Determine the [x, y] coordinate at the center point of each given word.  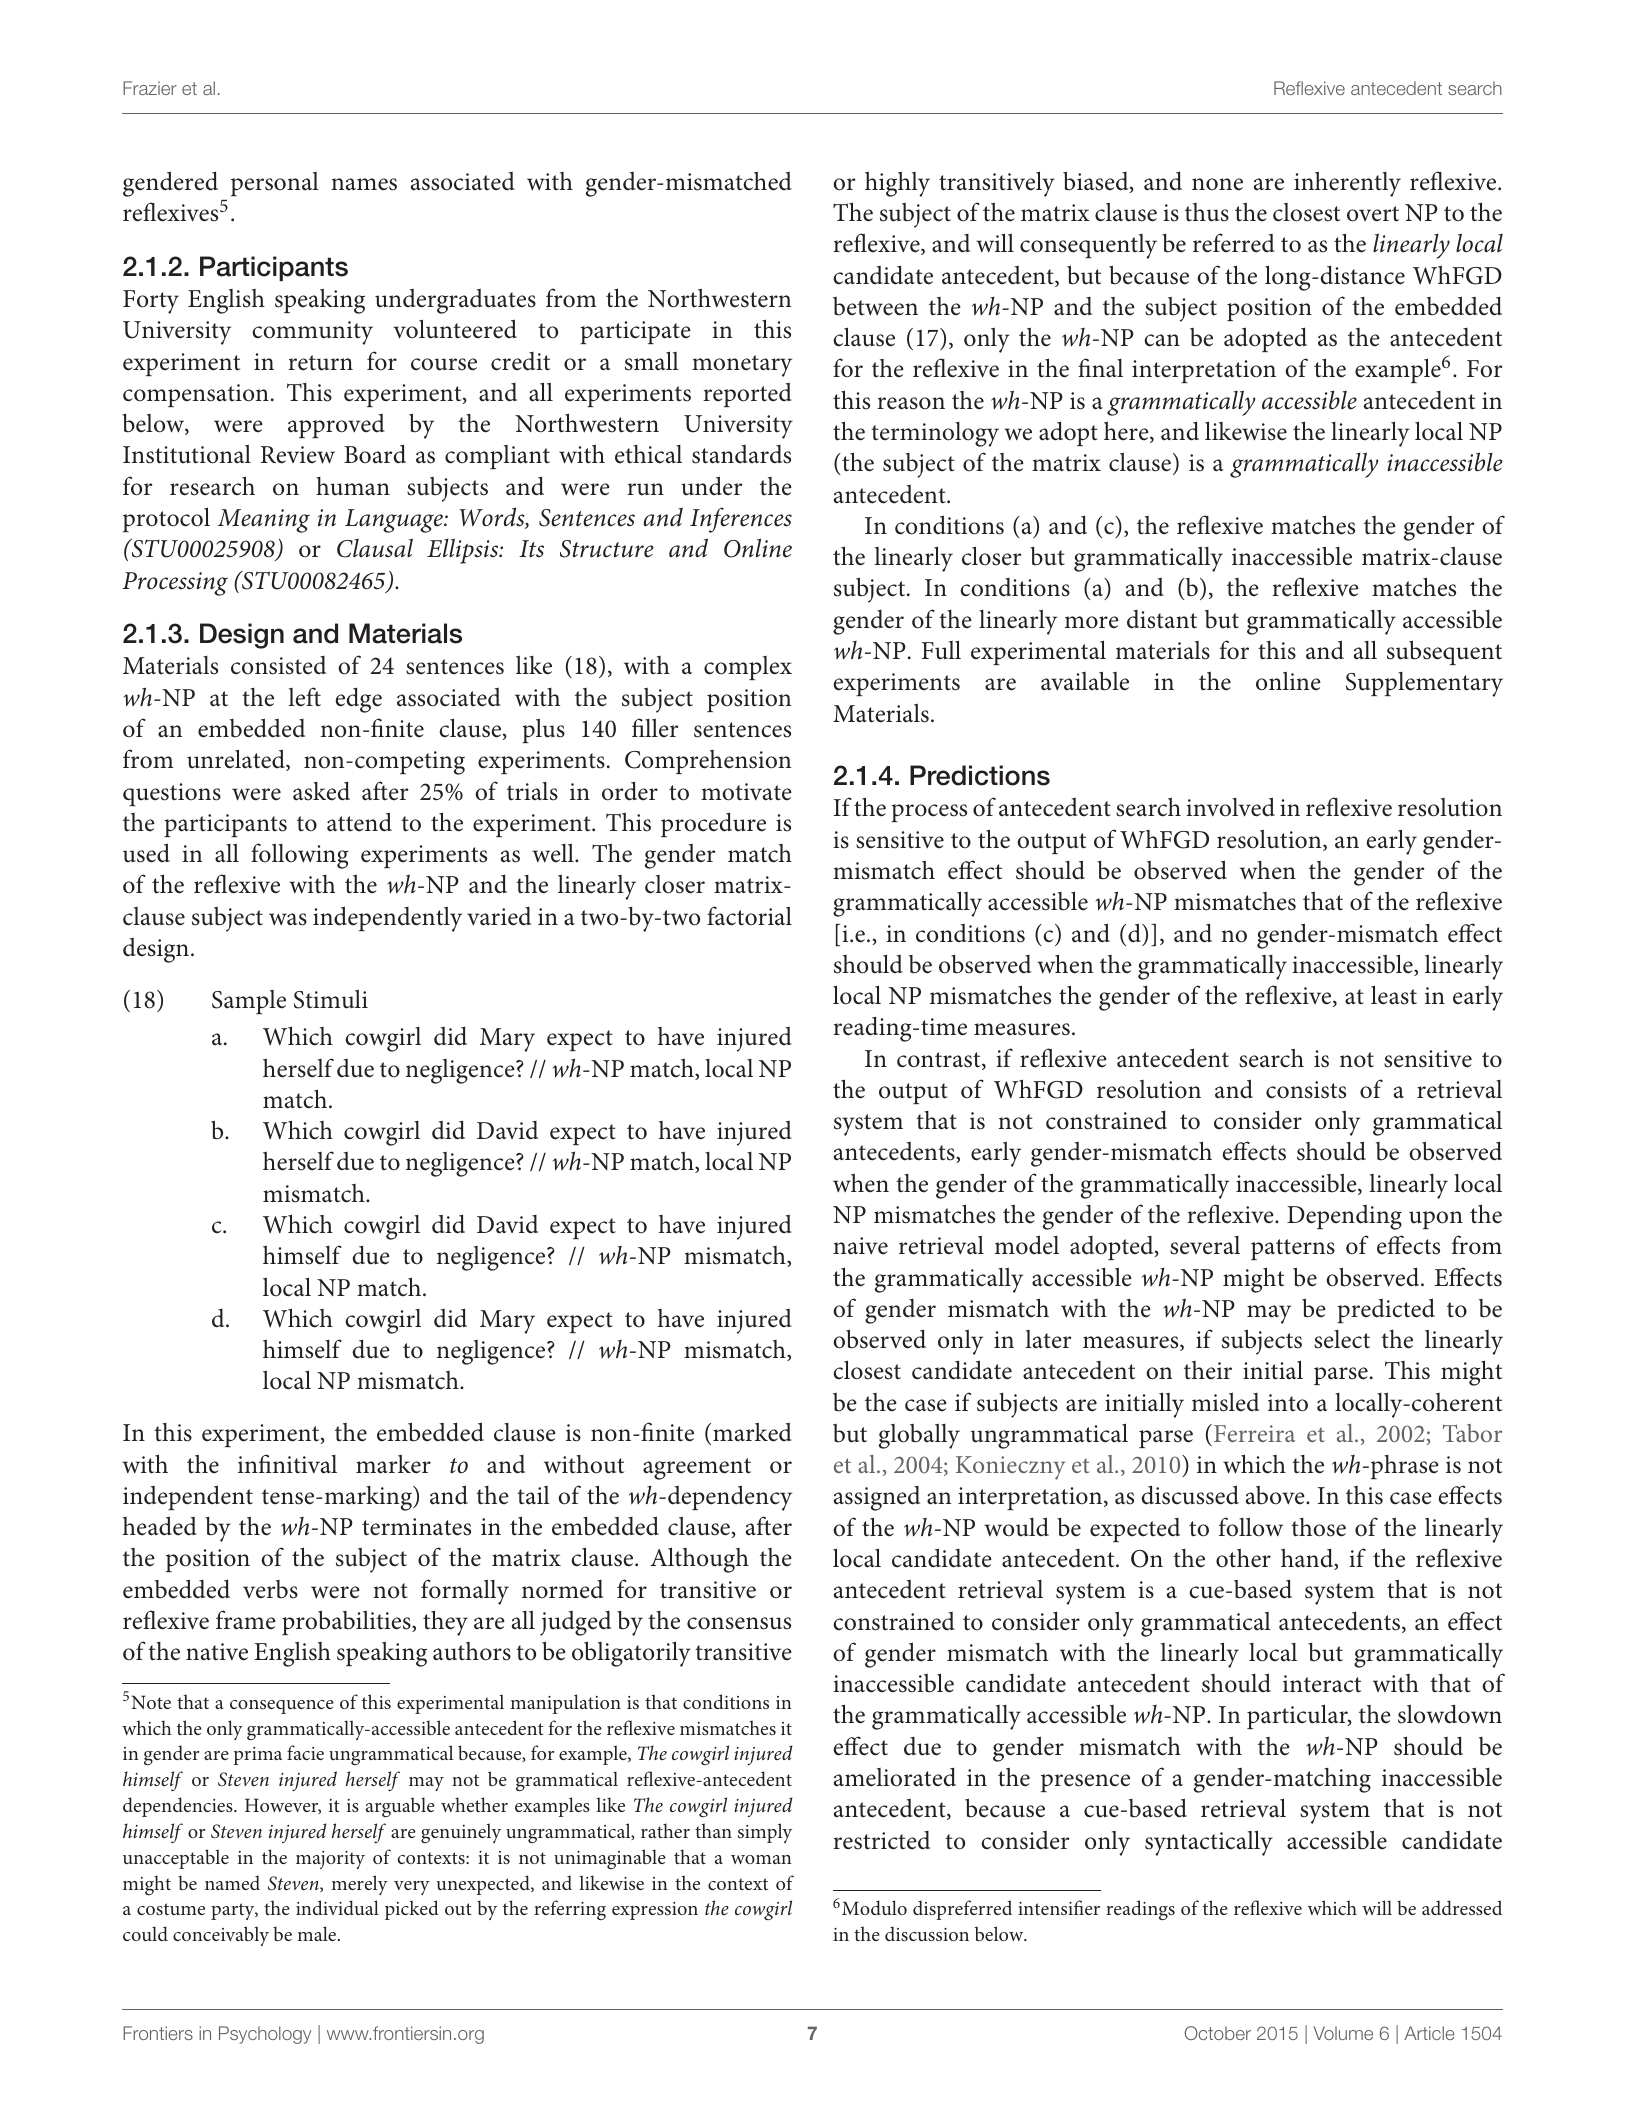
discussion [927, 1933]
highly [897, 184]
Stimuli [331, 999]
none [1217, 184]
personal [275, 184]
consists [1306, 1090]
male [318, 1933]
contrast [940, 1061]
